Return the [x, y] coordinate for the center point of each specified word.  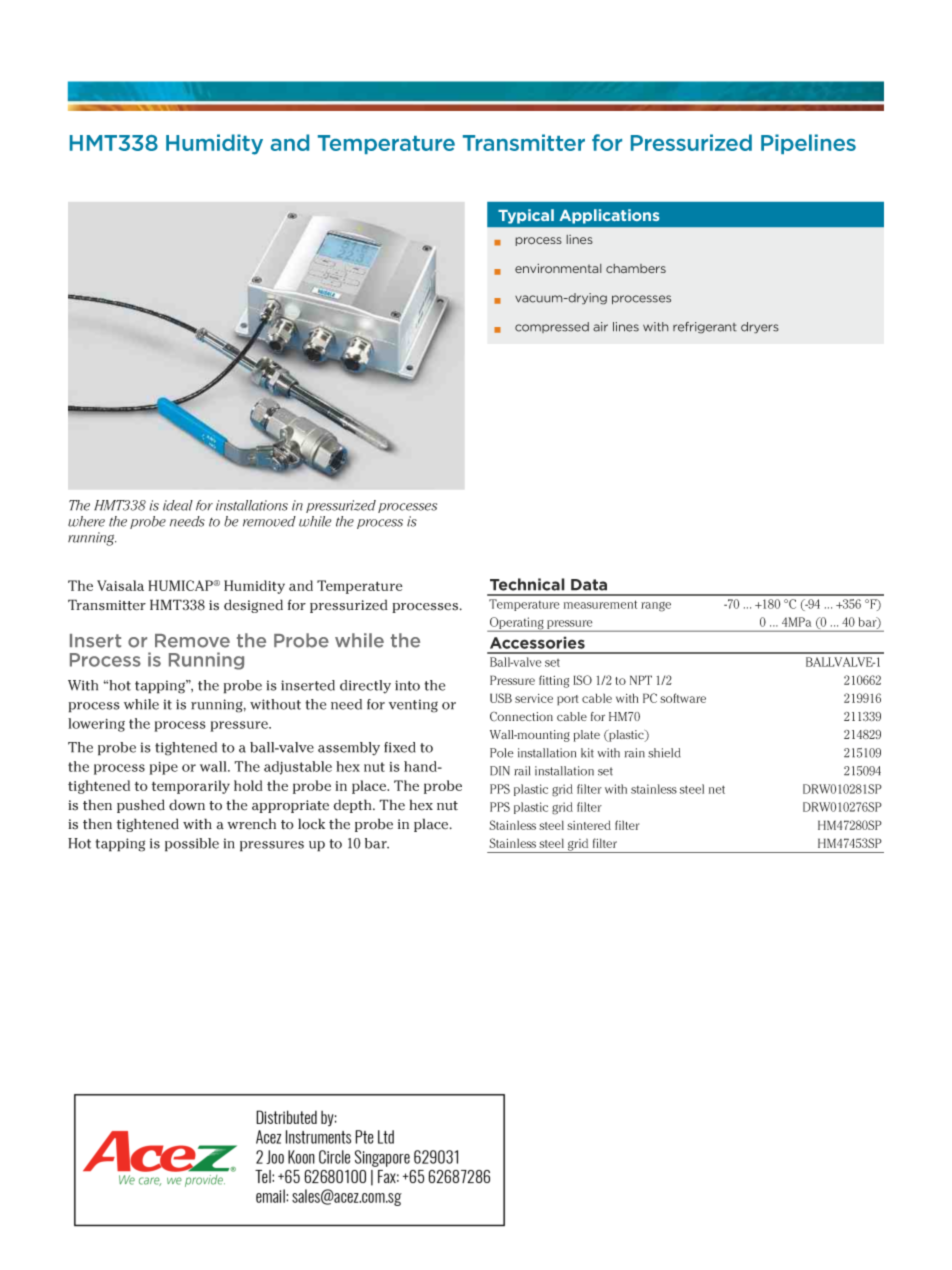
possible [192, 845]
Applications [609, 216]
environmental [558, 268]
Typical [526, 216]
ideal [178, 505]
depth [353, 806]
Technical [527, 584]
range [656, 607]
